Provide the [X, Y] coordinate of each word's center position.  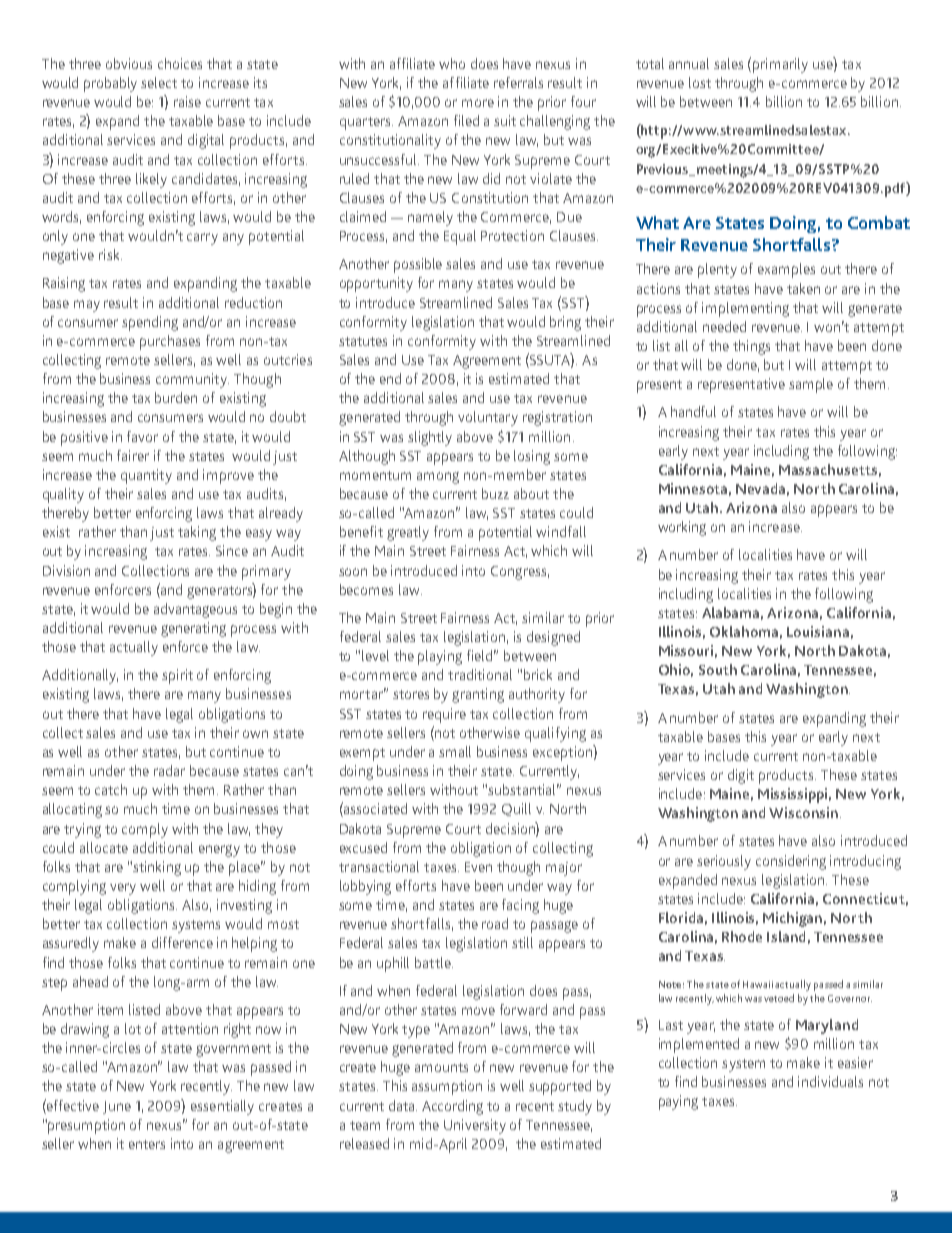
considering [791, 862]
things [751, 347]
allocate [104, 847]
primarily [780, 65]
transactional [379, 866]
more [478, 103]
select [159, 82]
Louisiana [818, 631]
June [117, 1107]
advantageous [195, 610]
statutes [363, 341]
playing [440, 657]
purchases [170, 342]
